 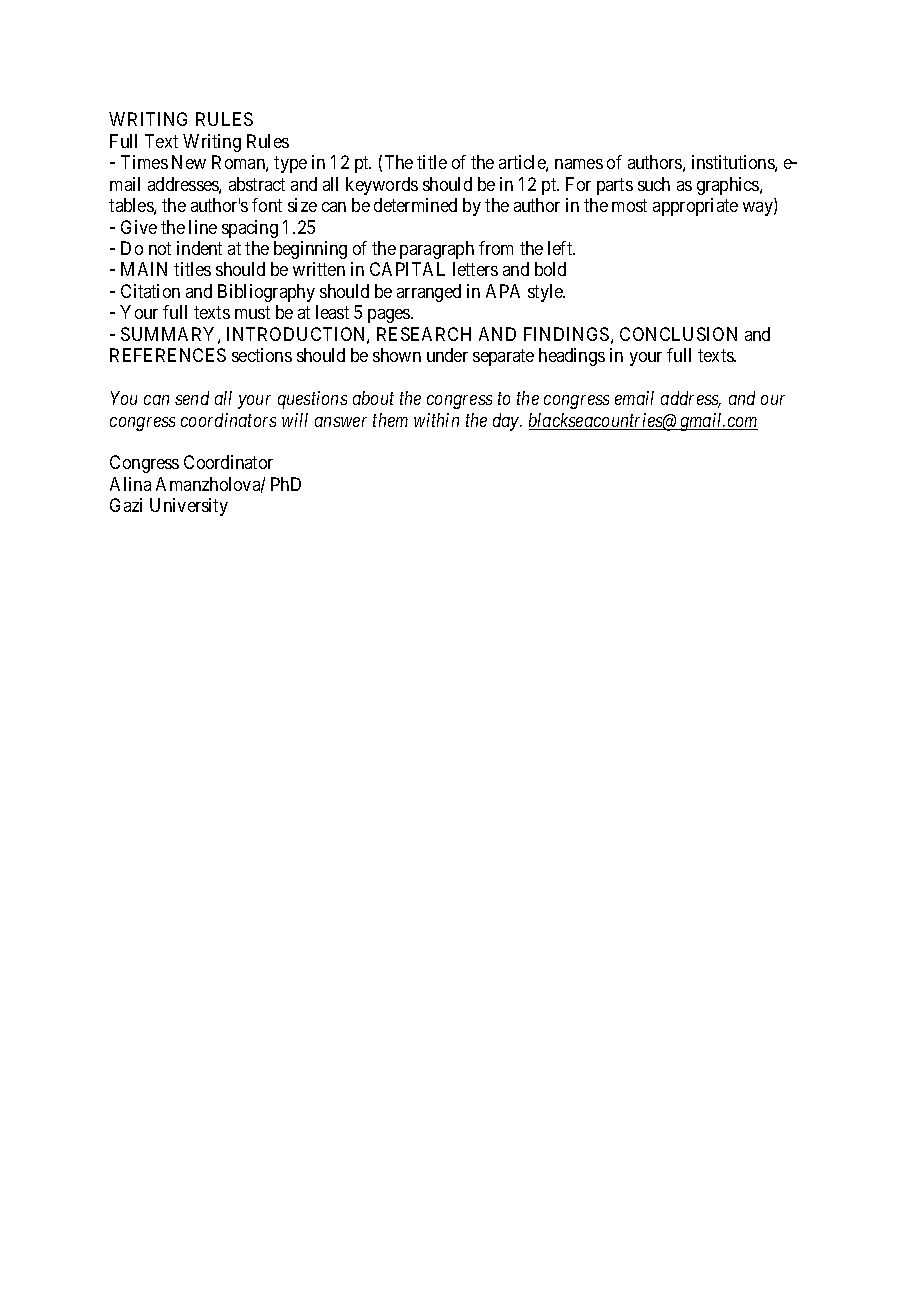 I want to click on such, so click(x=654, y=184).
